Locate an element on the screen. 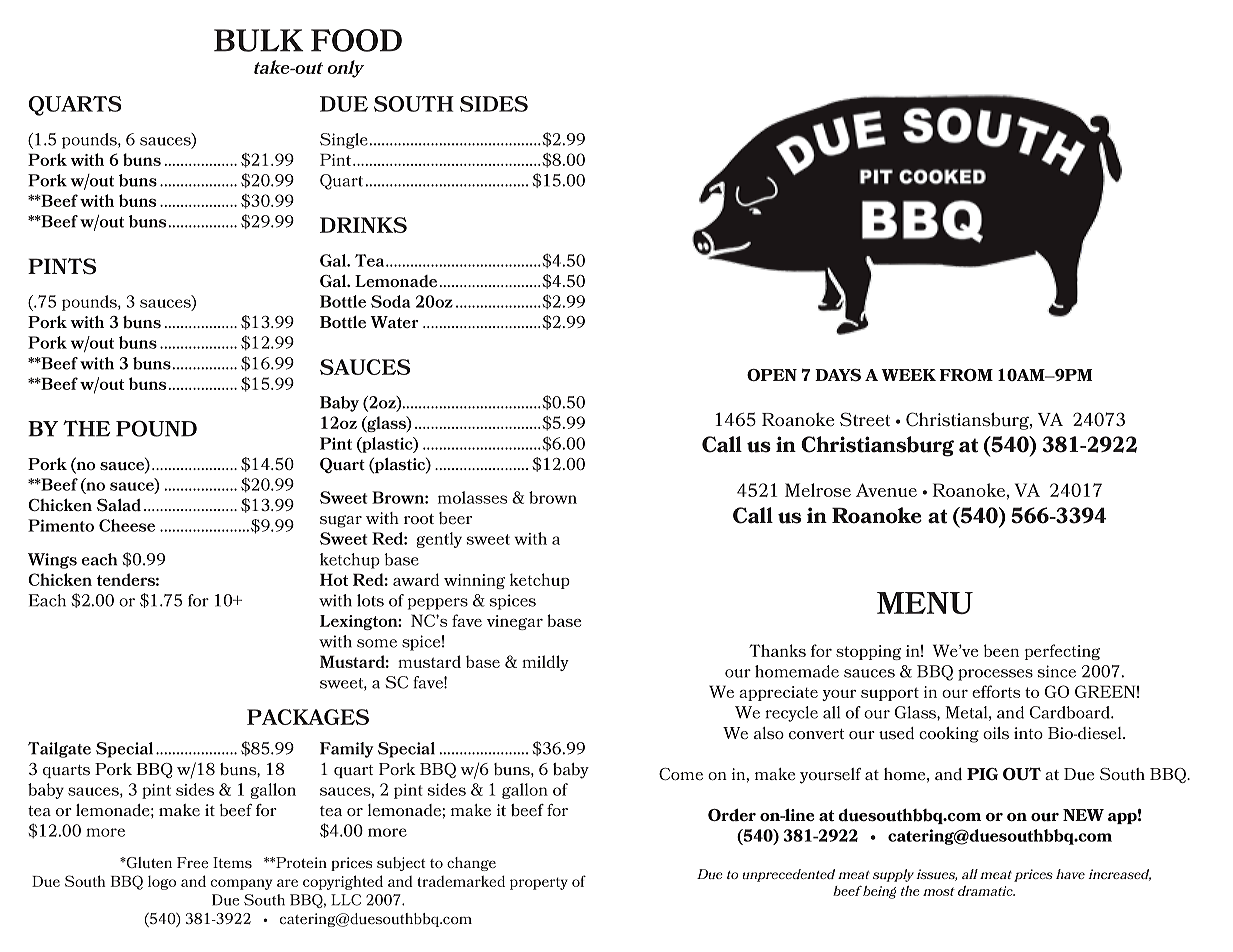  OPEN is located at coordinates (772, 375).
